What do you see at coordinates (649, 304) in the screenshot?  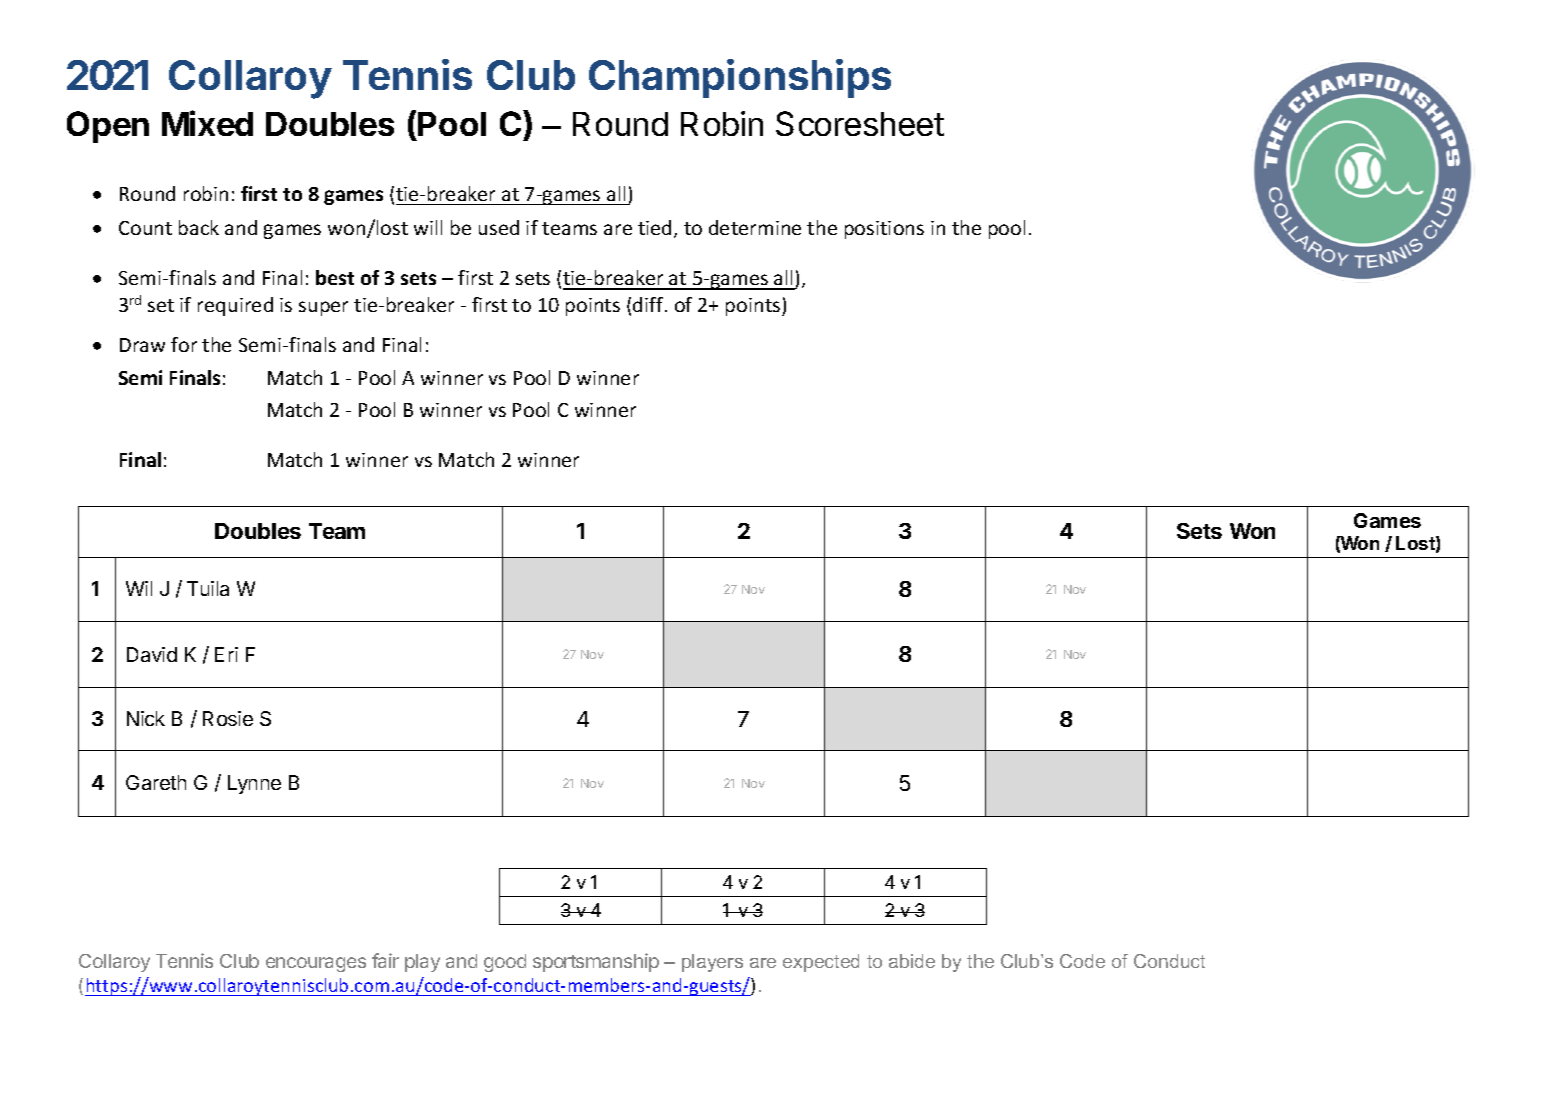 I see `diff` at bounding box center [649, 304].
